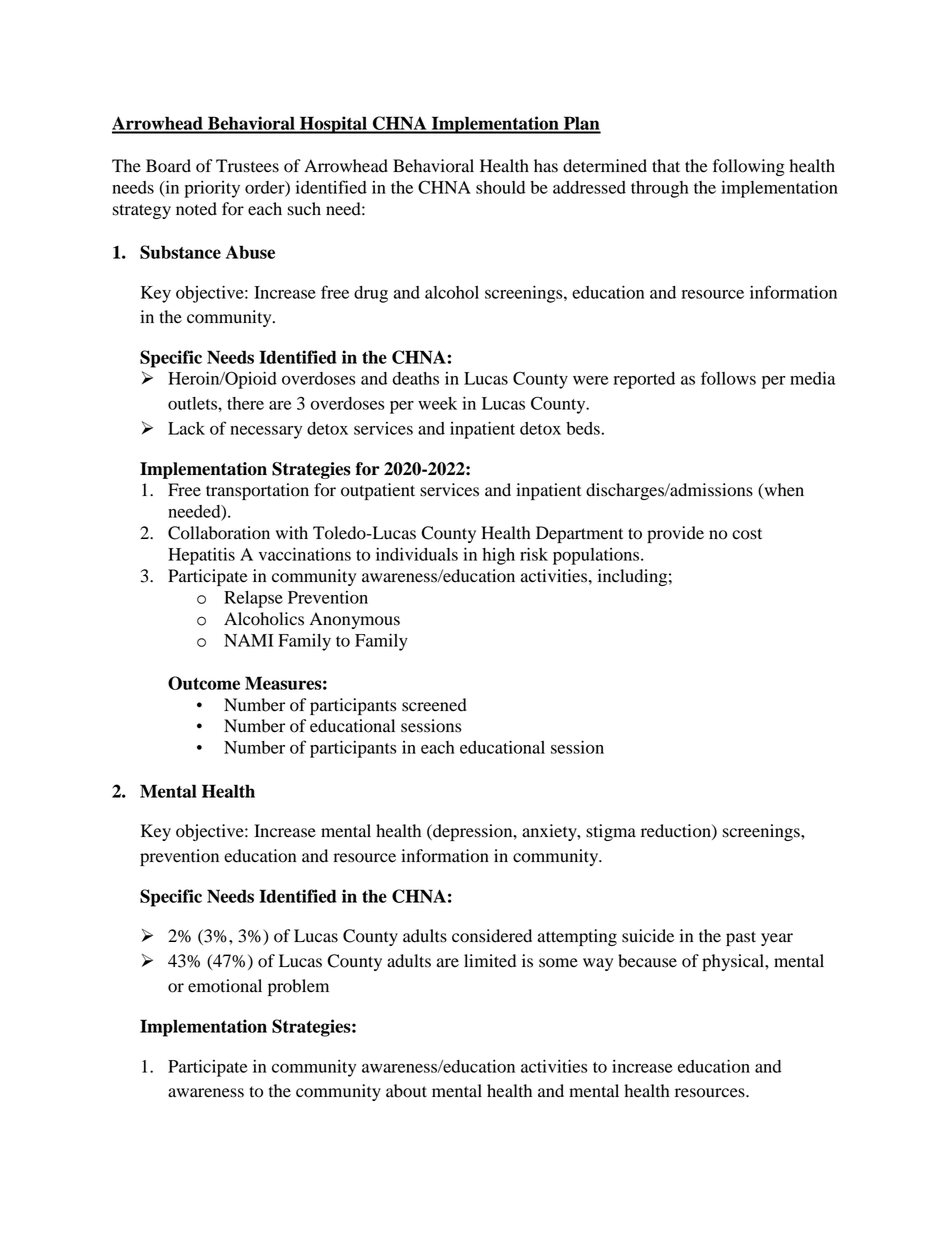 The width and height of the screenshot is (952, 1233). Describe the element at coordinates (728, 378) in the screenshot. I see `follows` at that location.
